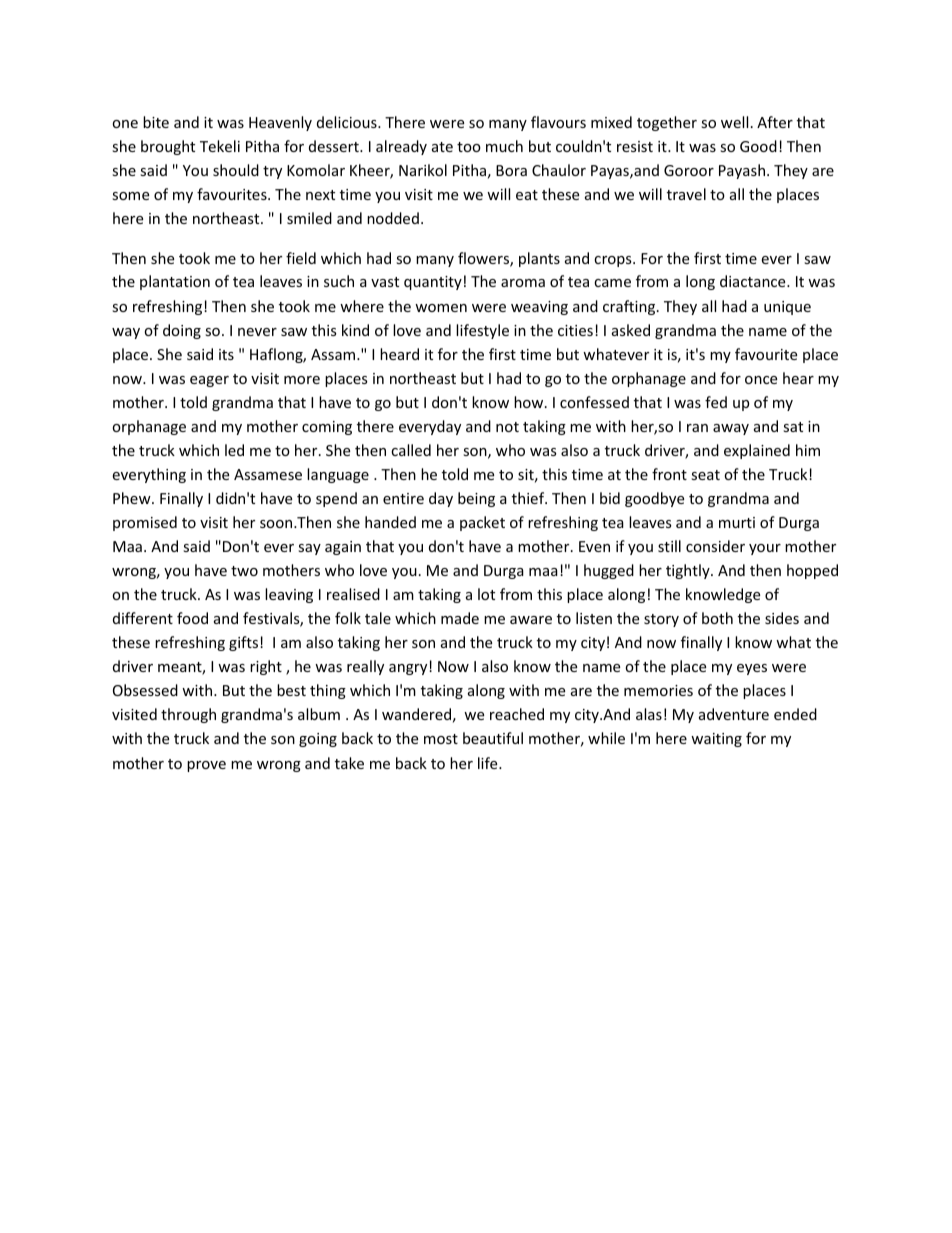  Describe the element at coordinates (482, 523) in the image. I see `packet` at that location.
